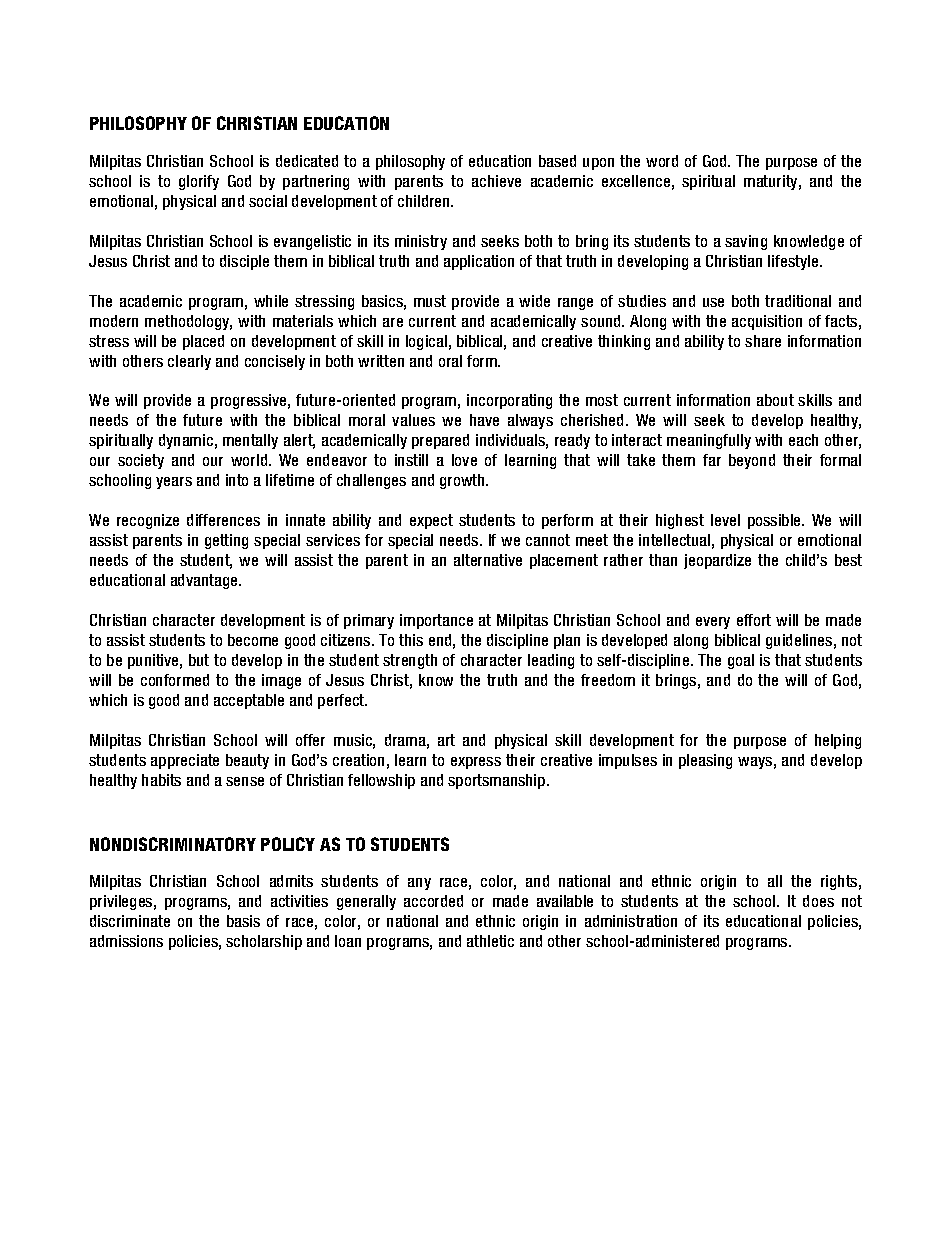 The height and width of the page is (1233, 952). What do you see at coordinates (243, 921) in the page?
I see `basis` at bounding box center [243, 921].
